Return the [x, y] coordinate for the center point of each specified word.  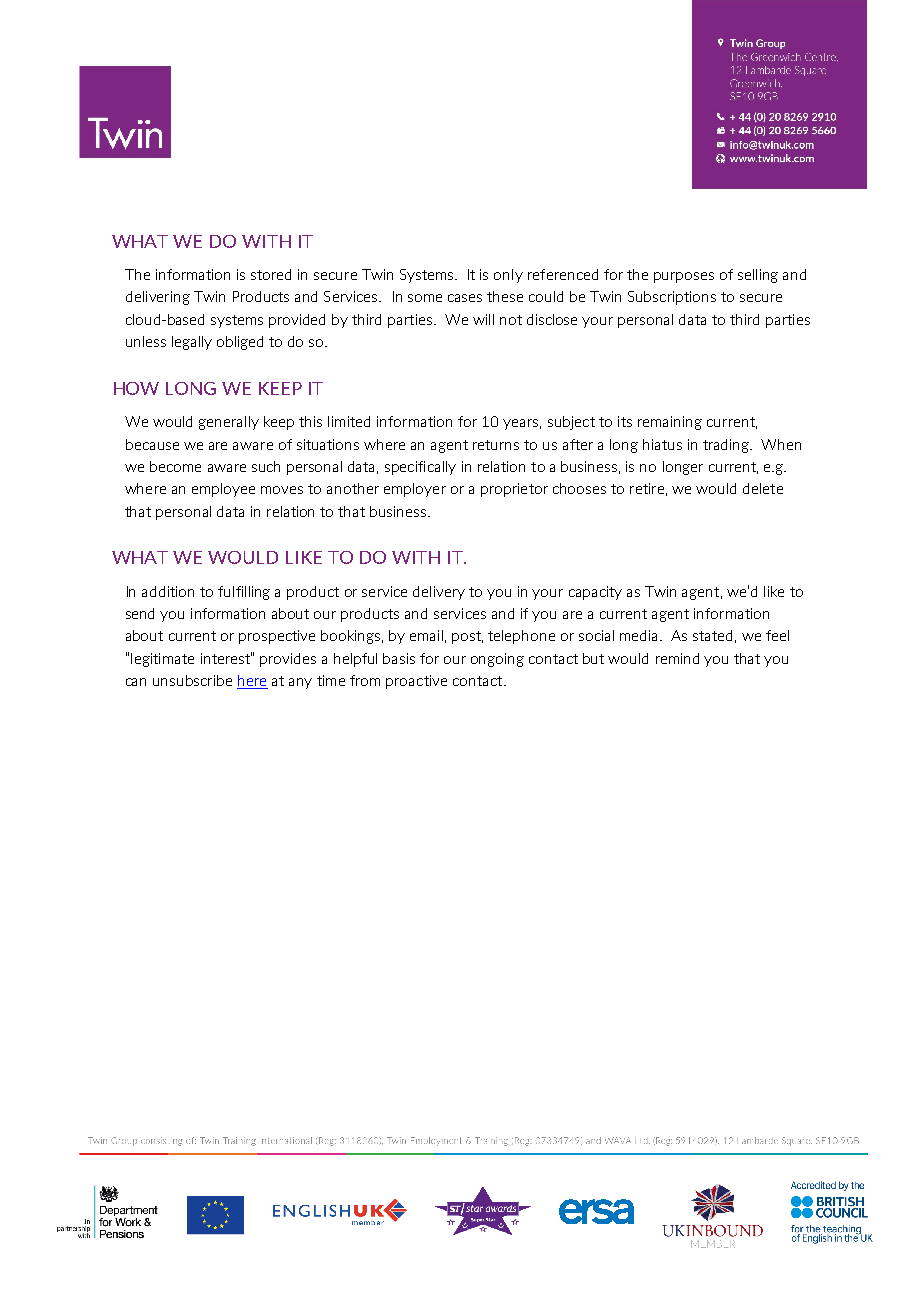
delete [763, 488]
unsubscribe [192, 680]
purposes [684, 277]
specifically [420, 468]
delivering [158, 298]
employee [223, 490]
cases [465, 298]
